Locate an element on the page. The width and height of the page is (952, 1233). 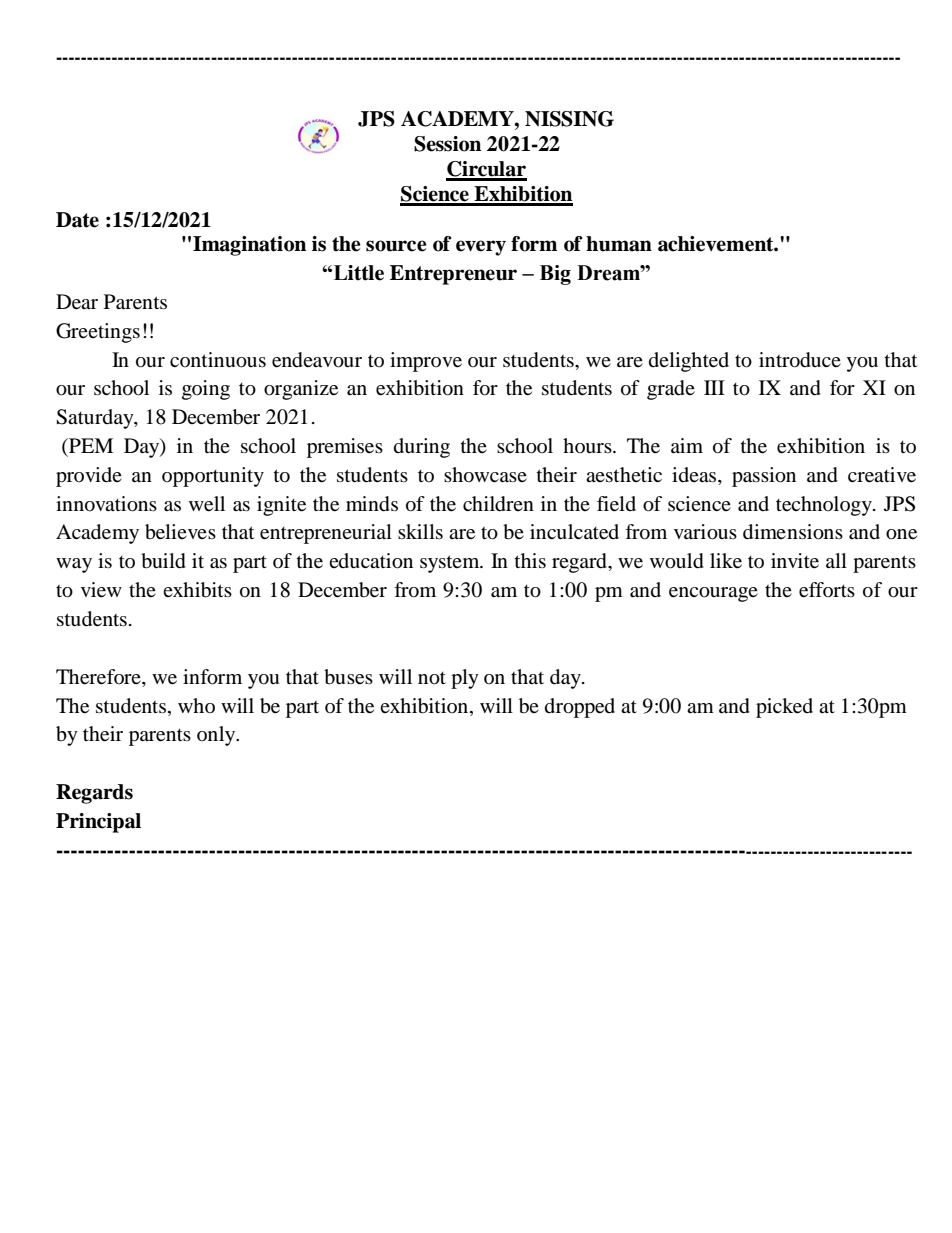
dropped is located at coordinates (580, 708).
